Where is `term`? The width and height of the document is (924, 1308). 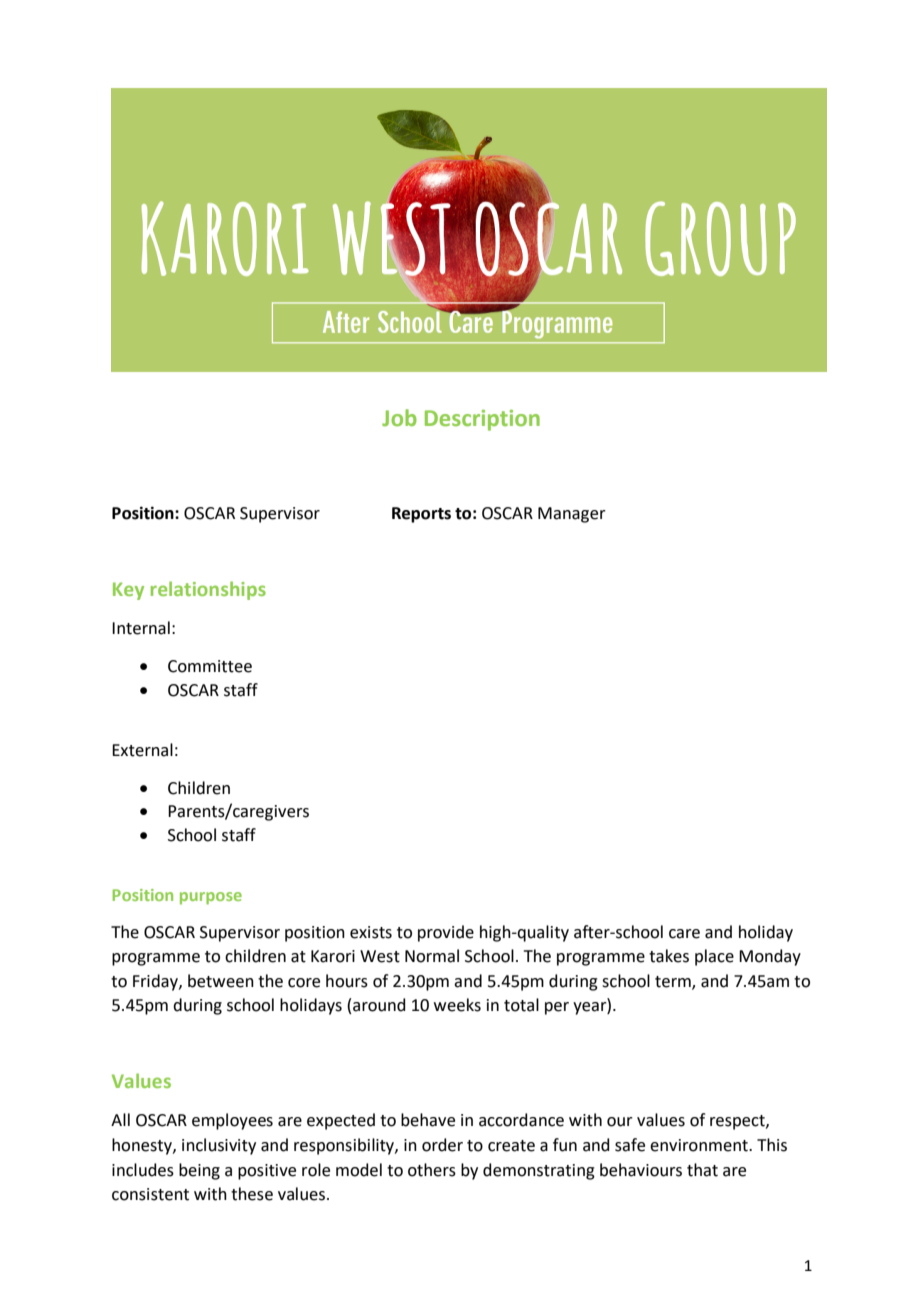
term is located at coordinates (674, 982).
